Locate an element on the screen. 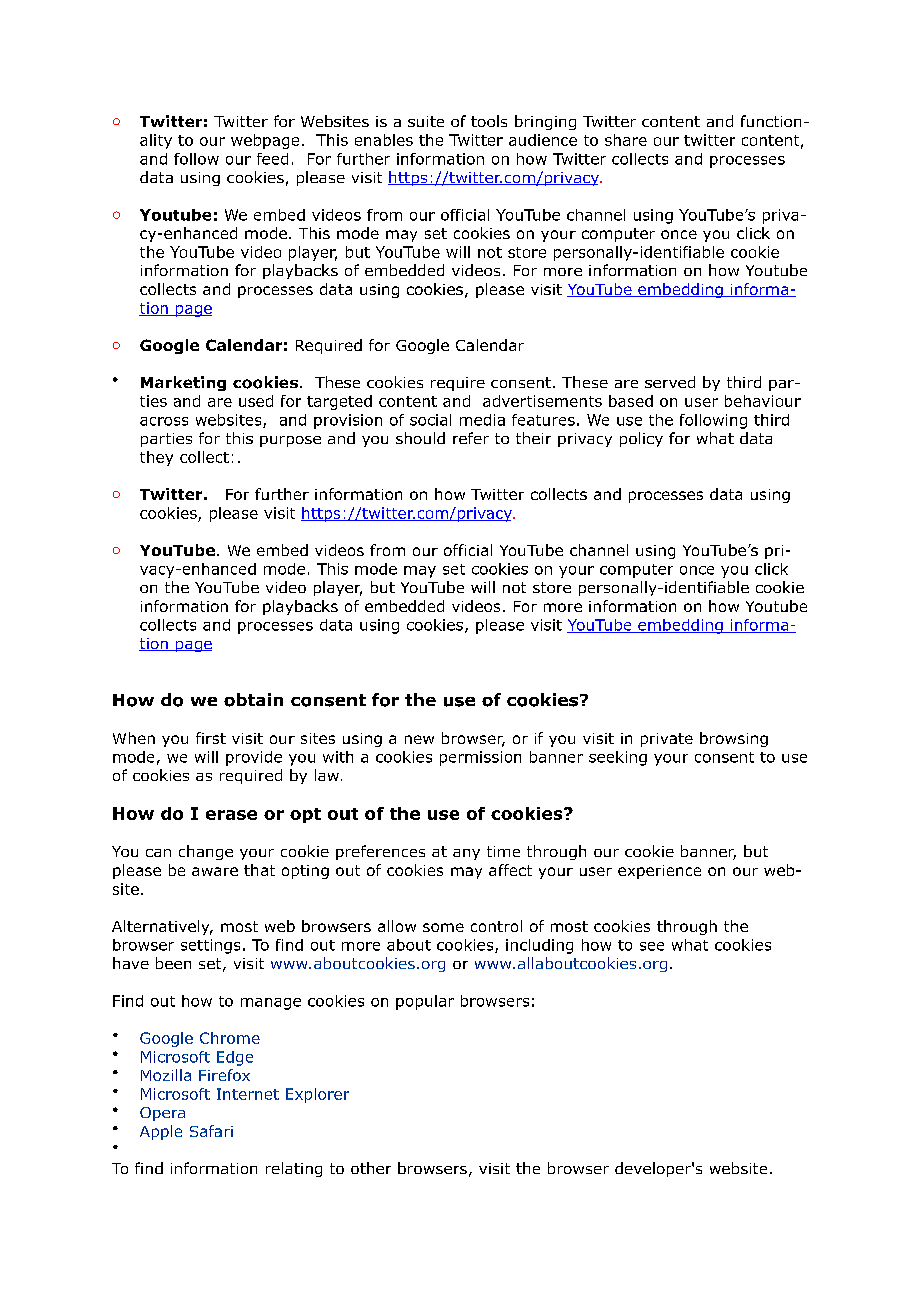 The image size is (924, 1308). feed is located at coordinates (272, 159).
